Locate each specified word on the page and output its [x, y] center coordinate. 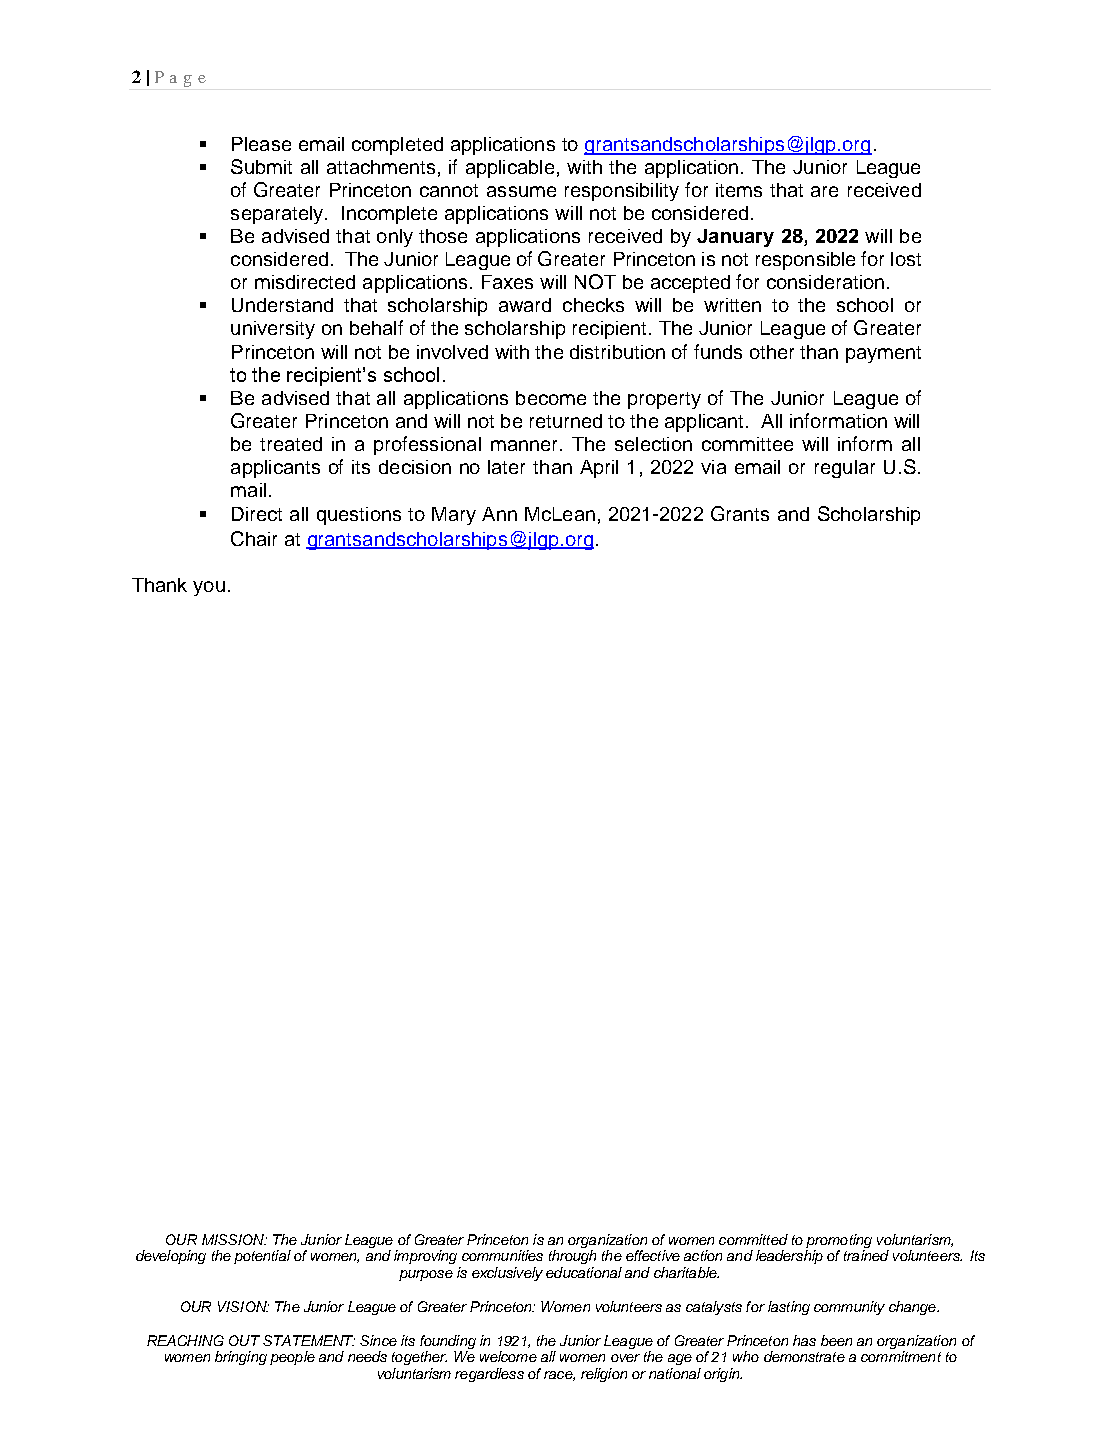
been [836, 1340]
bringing [241, 1358]
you [209, 588]
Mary [454, 516]
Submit [261, 166]
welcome [508, 1356]
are [824, 191]
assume [521, 191]
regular [845, 469]
